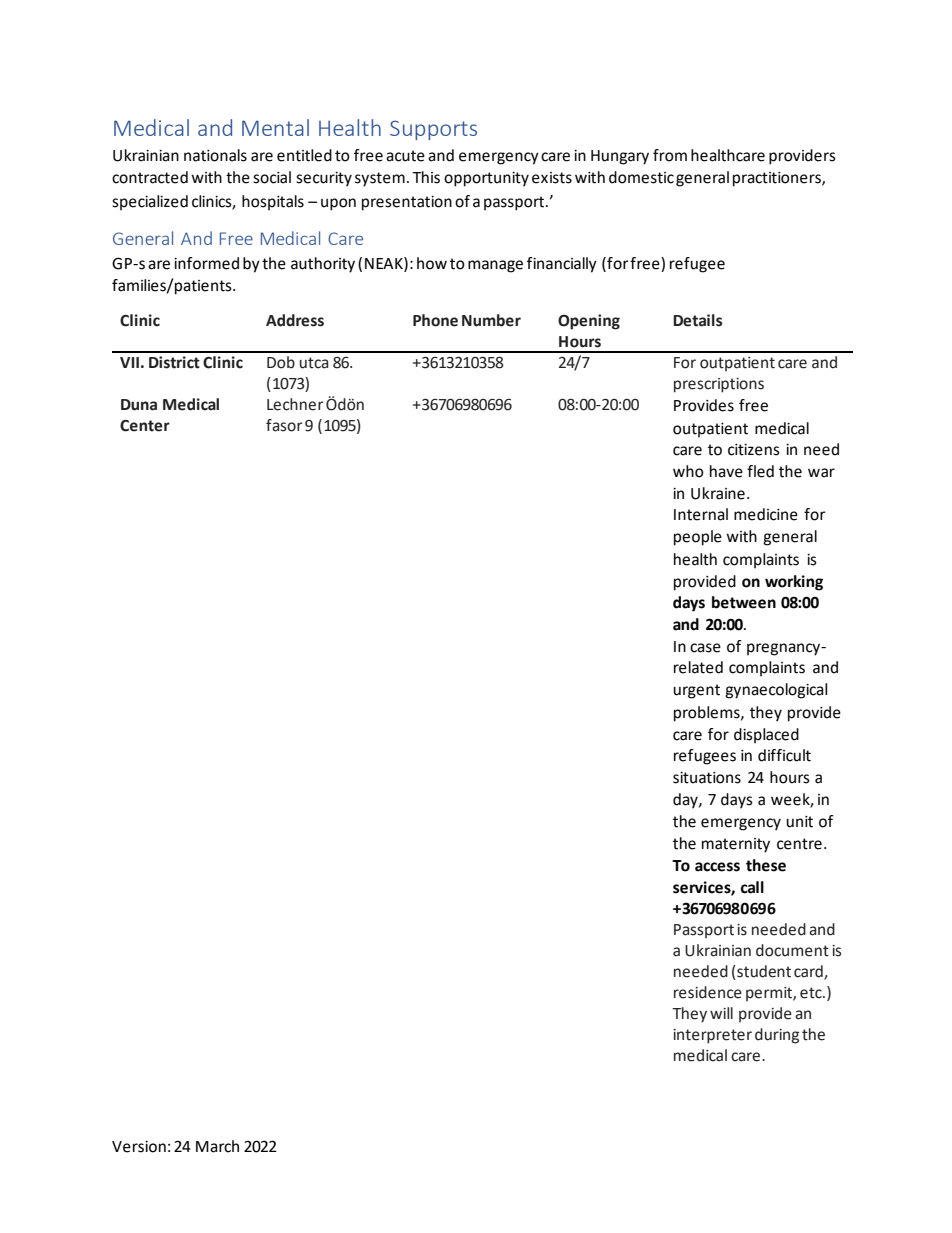 The width and height of the screenshot is (952, 1233). I want to click on March, so click(217, 1146).
